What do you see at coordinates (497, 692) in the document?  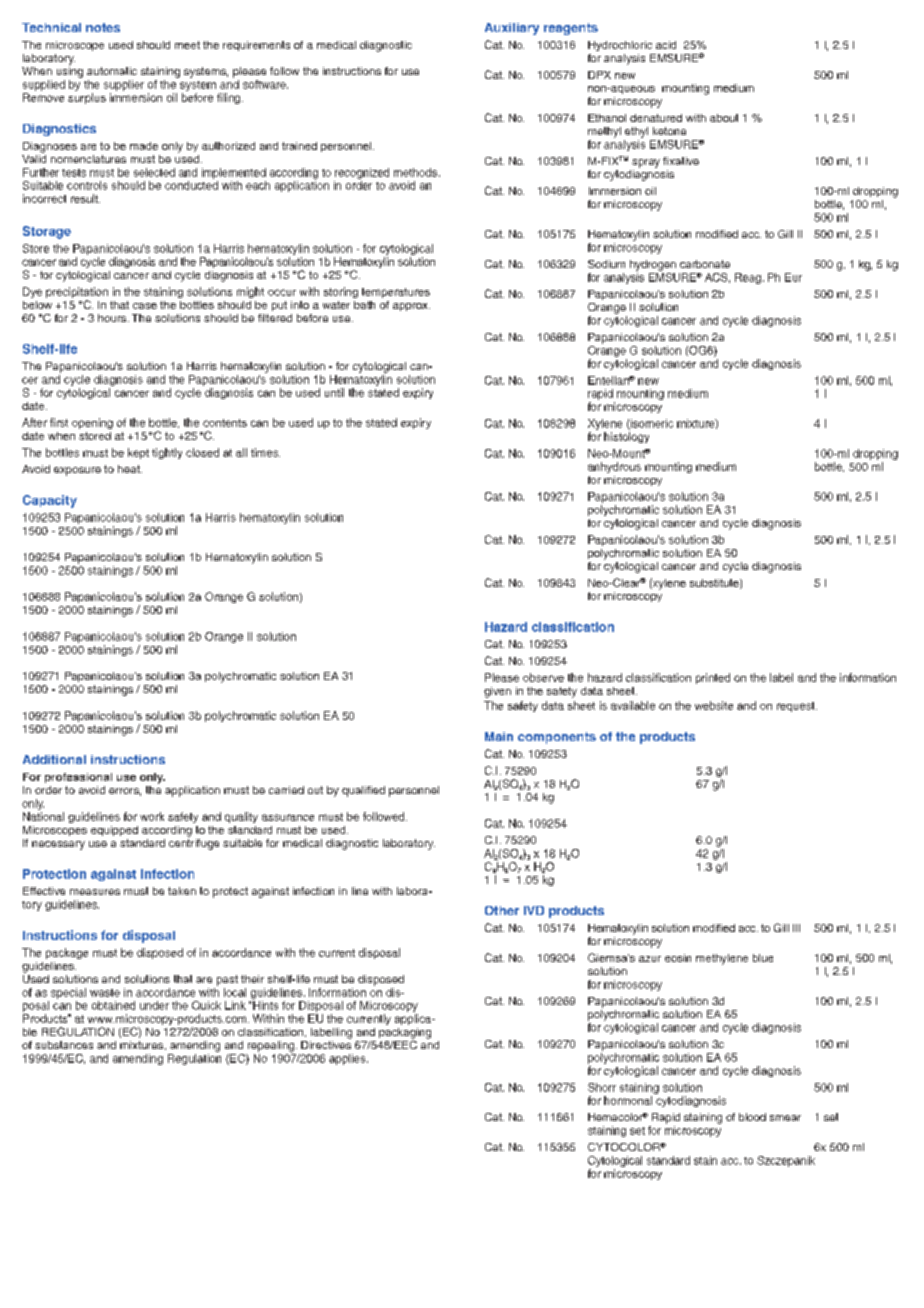 I see `given` at bounding box center [497, 692].
